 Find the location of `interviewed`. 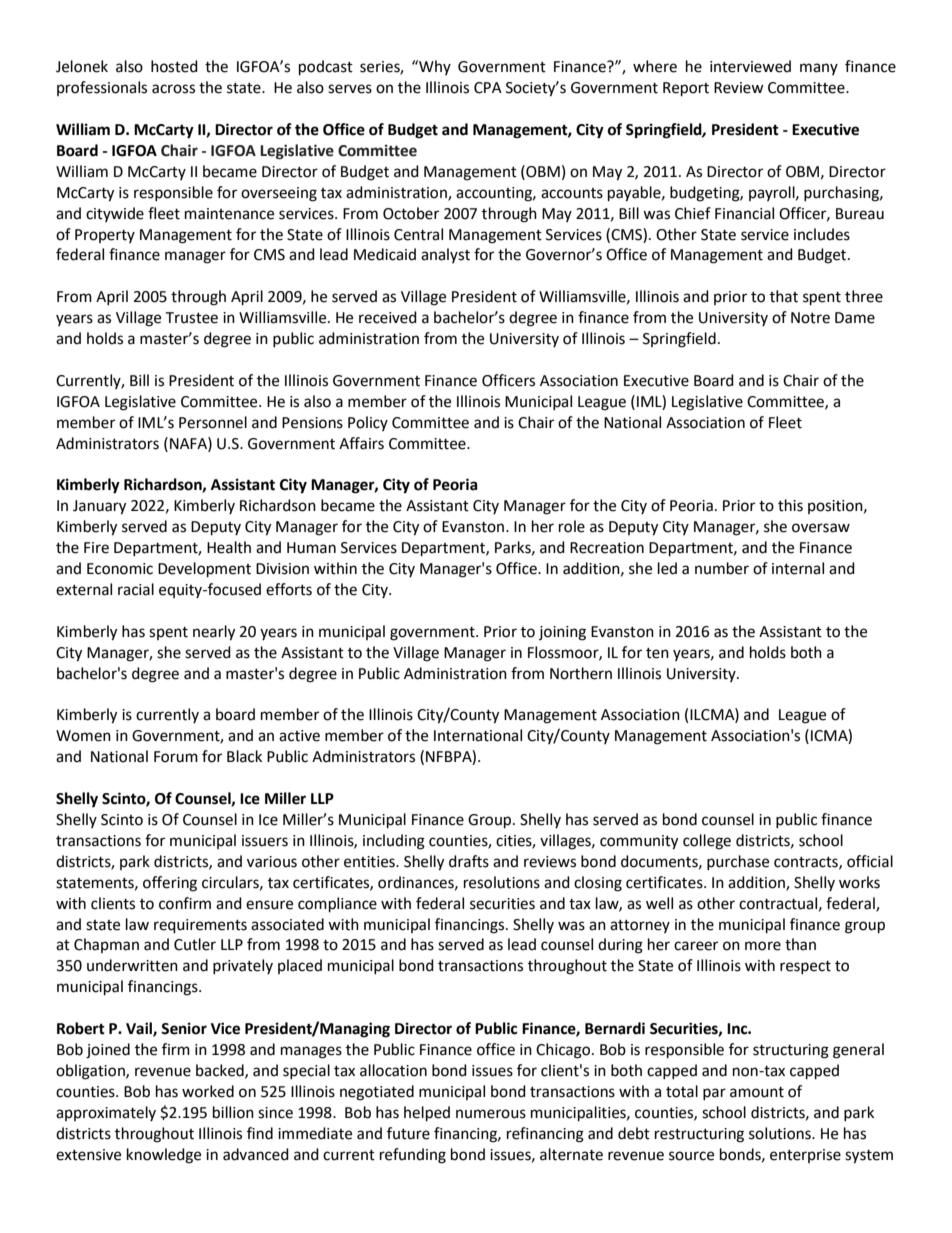

interviewed is located at coordinates (750, 66).
